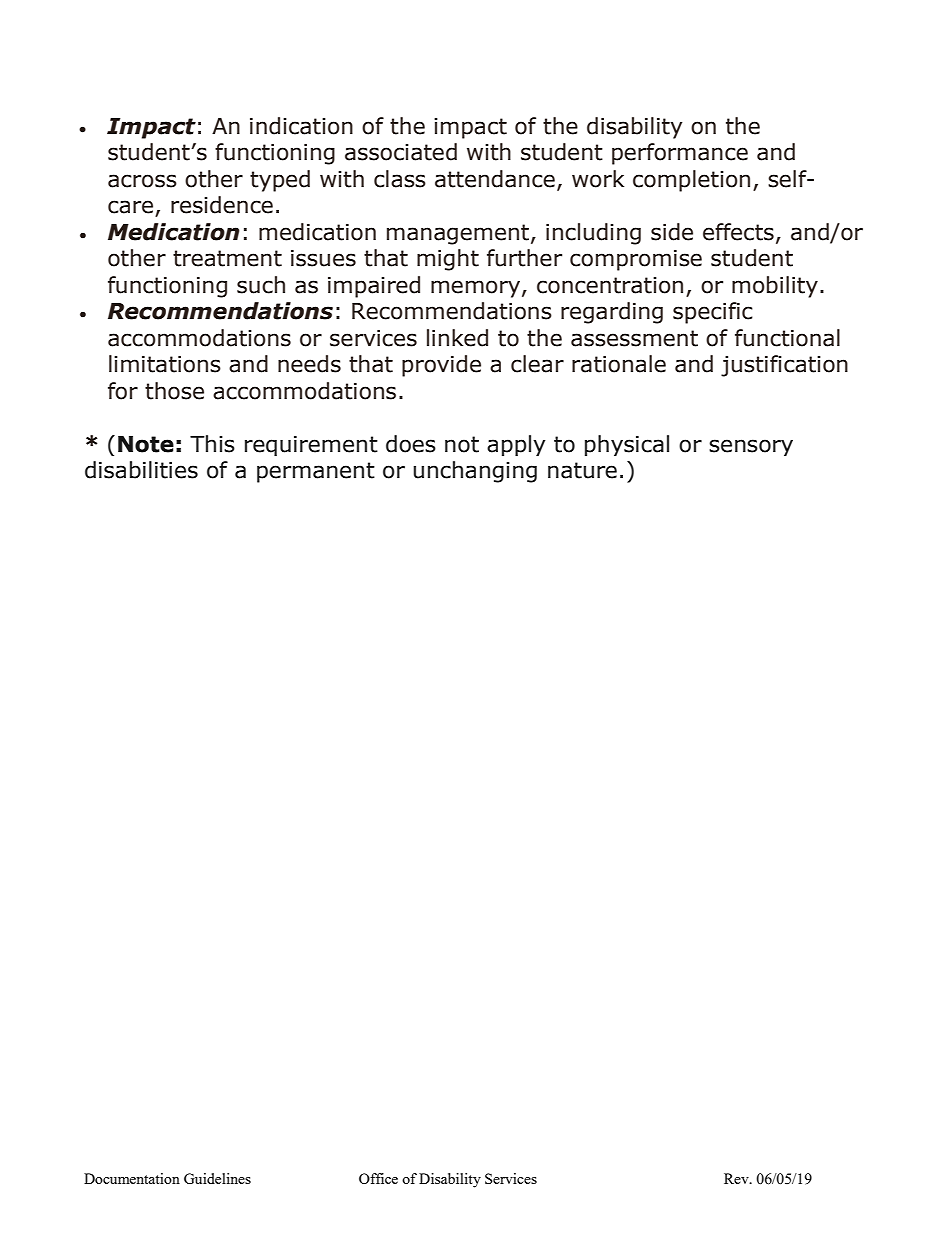  I want to click on Office, so click(378, 1178).
